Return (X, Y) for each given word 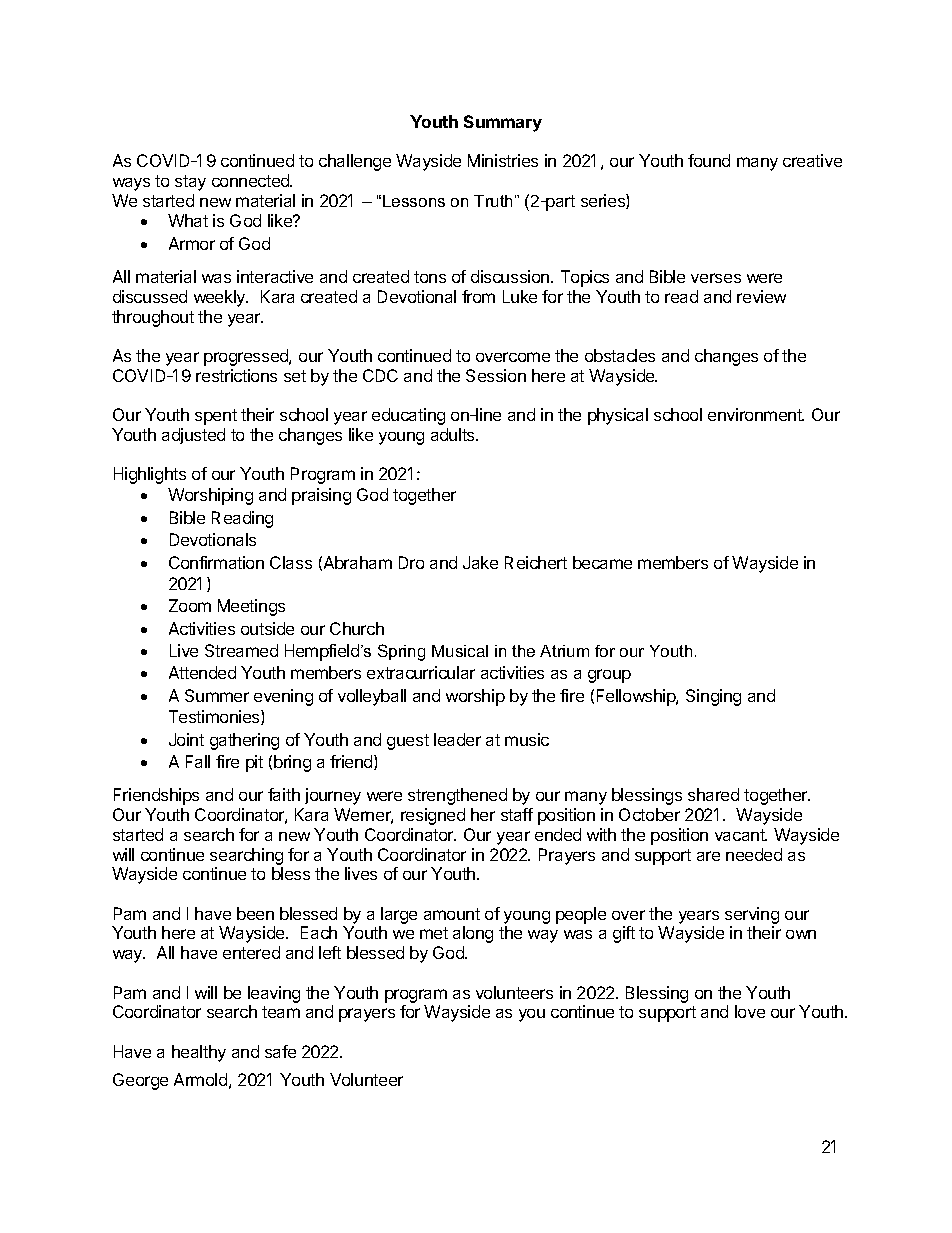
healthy (199, 1053)
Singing (713, 697)
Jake (480, 562)
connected (252, 180)
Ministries (503, 160)
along (473, 934)
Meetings (251, 607)
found (709, 160)
